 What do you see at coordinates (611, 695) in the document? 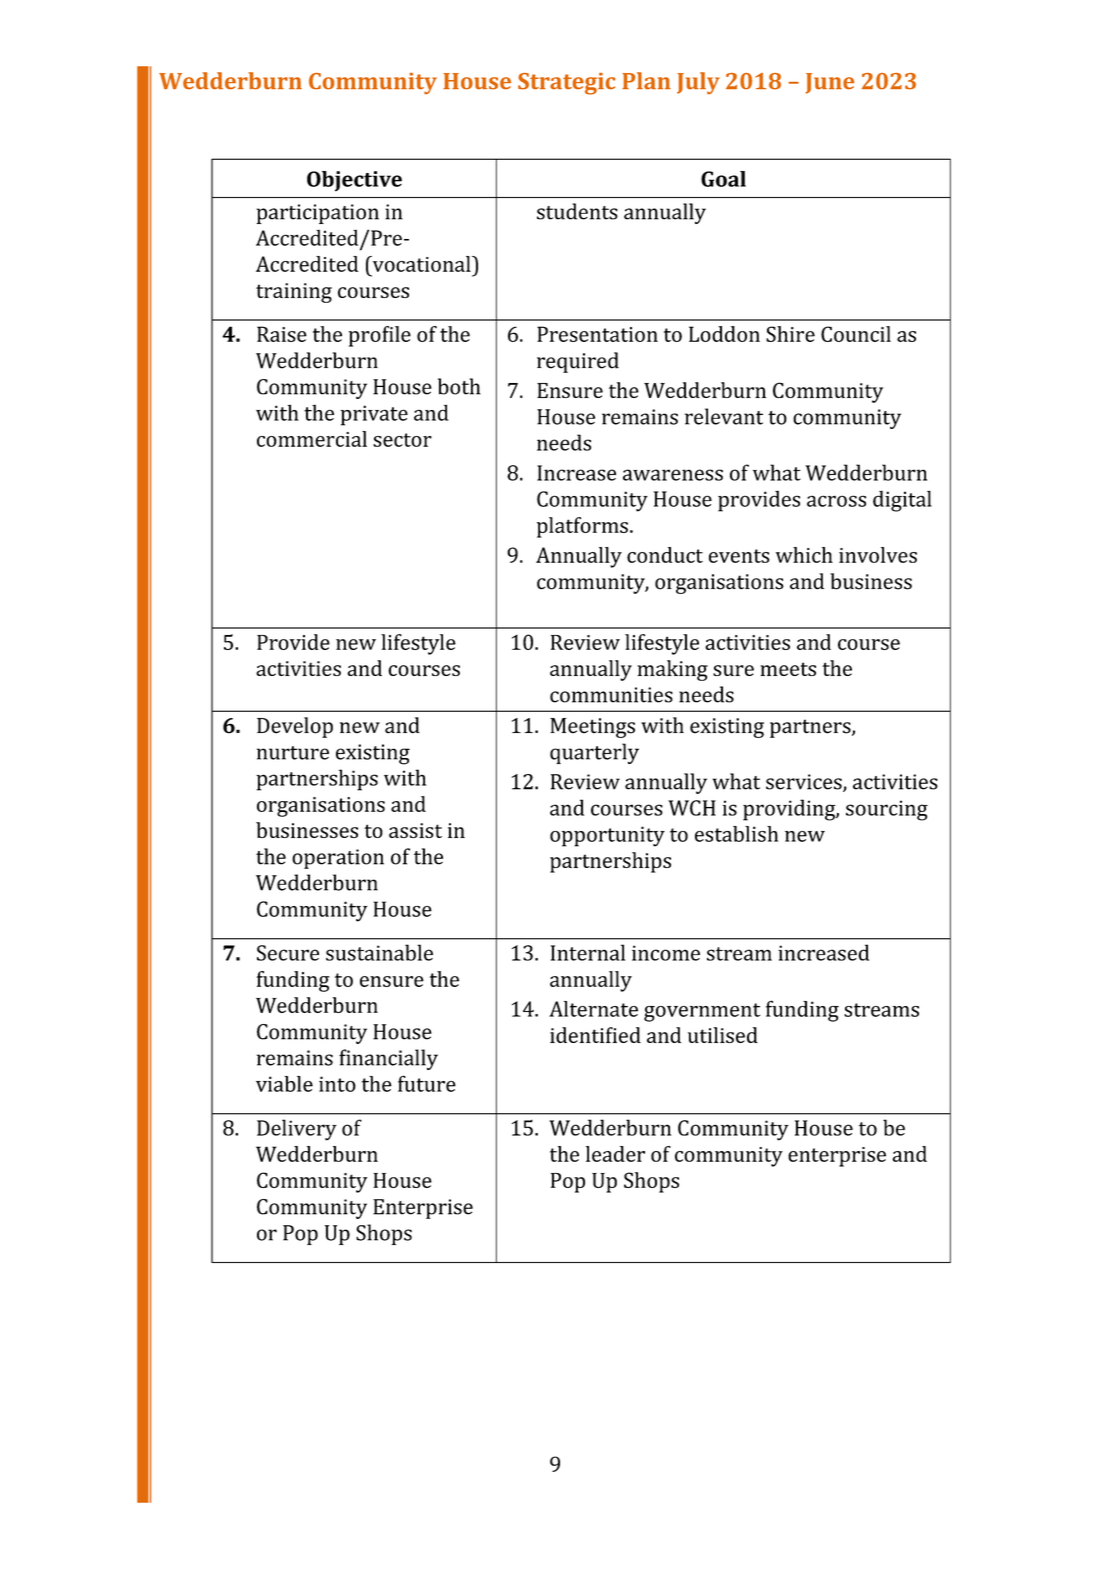
I see `communities` at bounding box center [611, 695].
